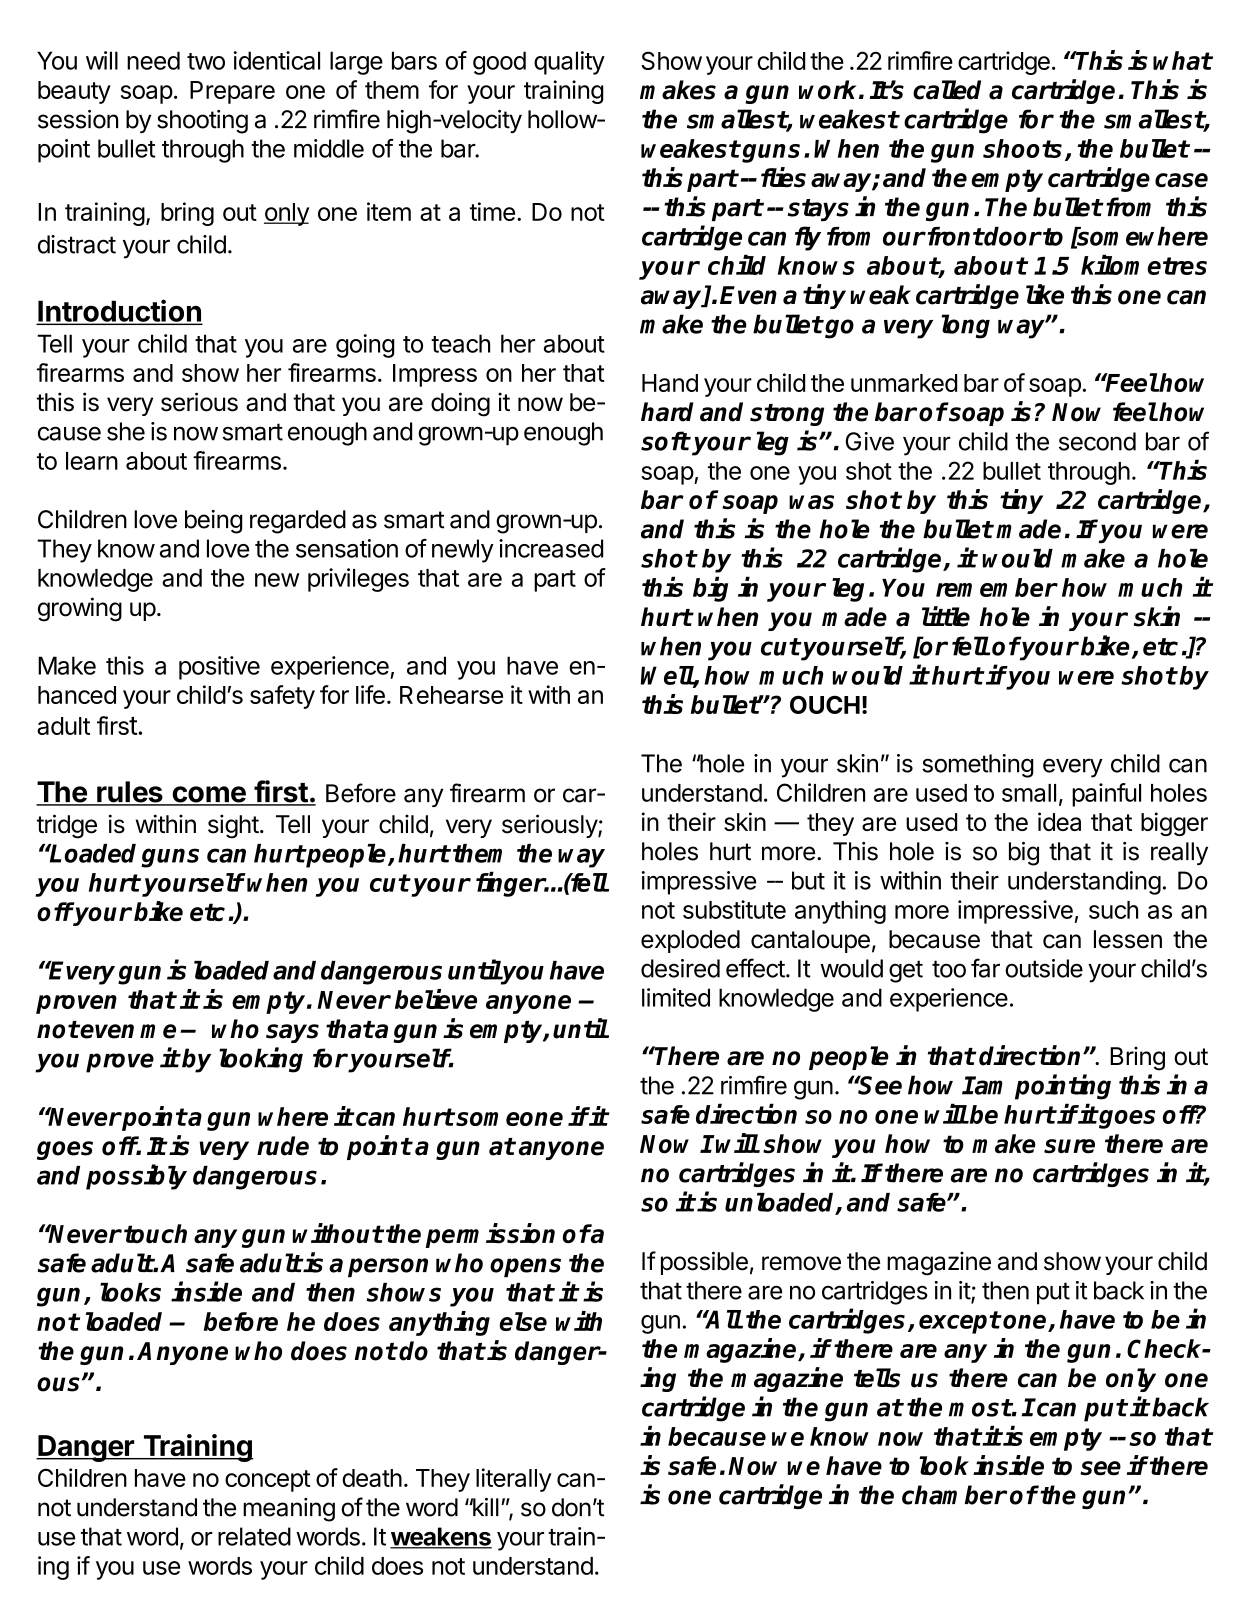 This screenshot has width=1244, height=1610. Describe the element at coordinates (1097, 441) in the screenshot. I see `second` at that location.
